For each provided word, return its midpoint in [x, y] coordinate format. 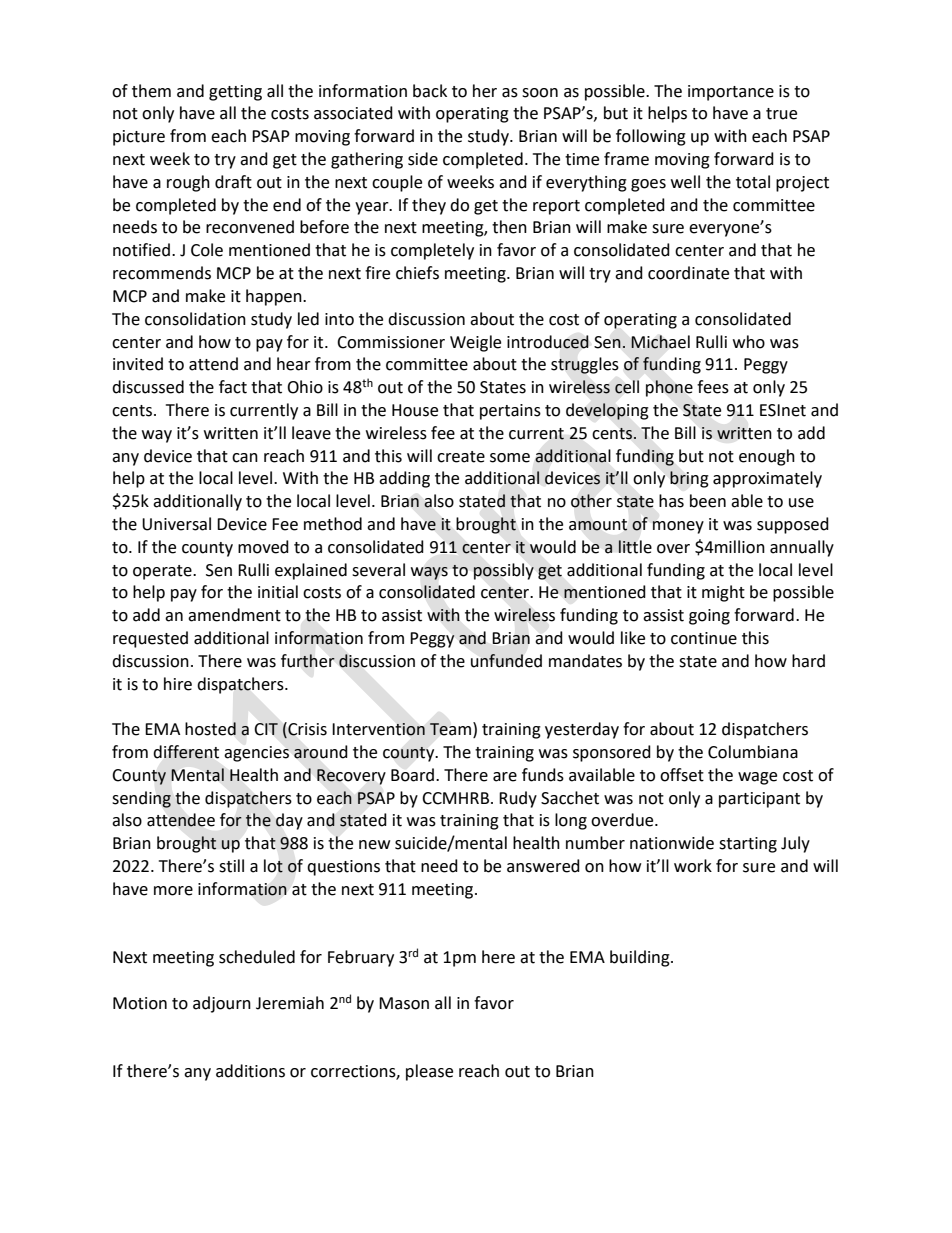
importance [731, 93]
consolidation [195, 319]
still [231, 866]
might [723, 593]
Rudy [518, 799]
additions [250, 1071]
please [429, 1072]
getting [235, 93]
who [749, 342]
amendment [234, 615]
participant [759, 800]
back [430, 91]
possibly [503, 571]
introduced [548, 342]
